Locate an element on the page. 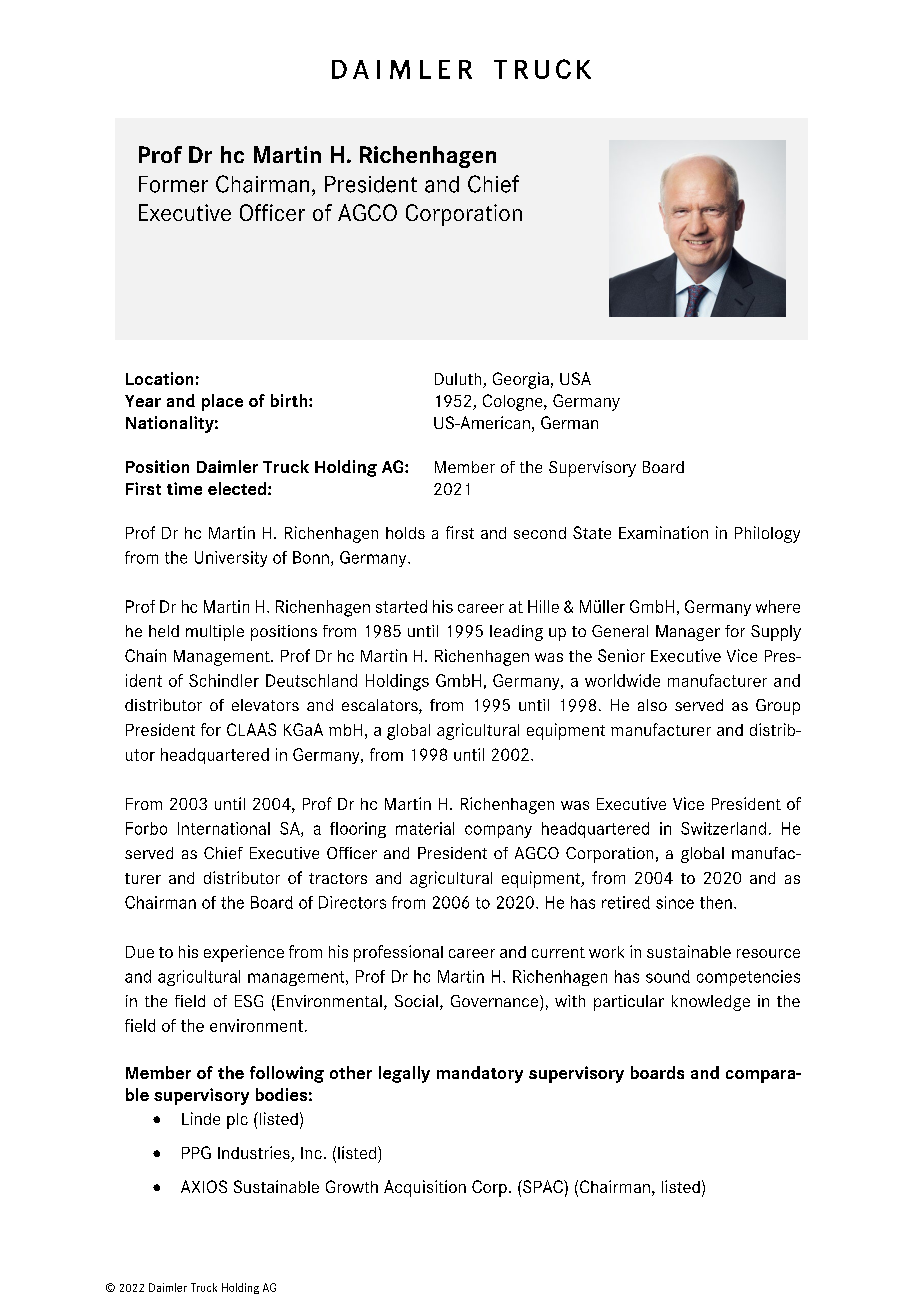 The image size is (924, 1308). PPG is located at coordinates (196, 1152).
